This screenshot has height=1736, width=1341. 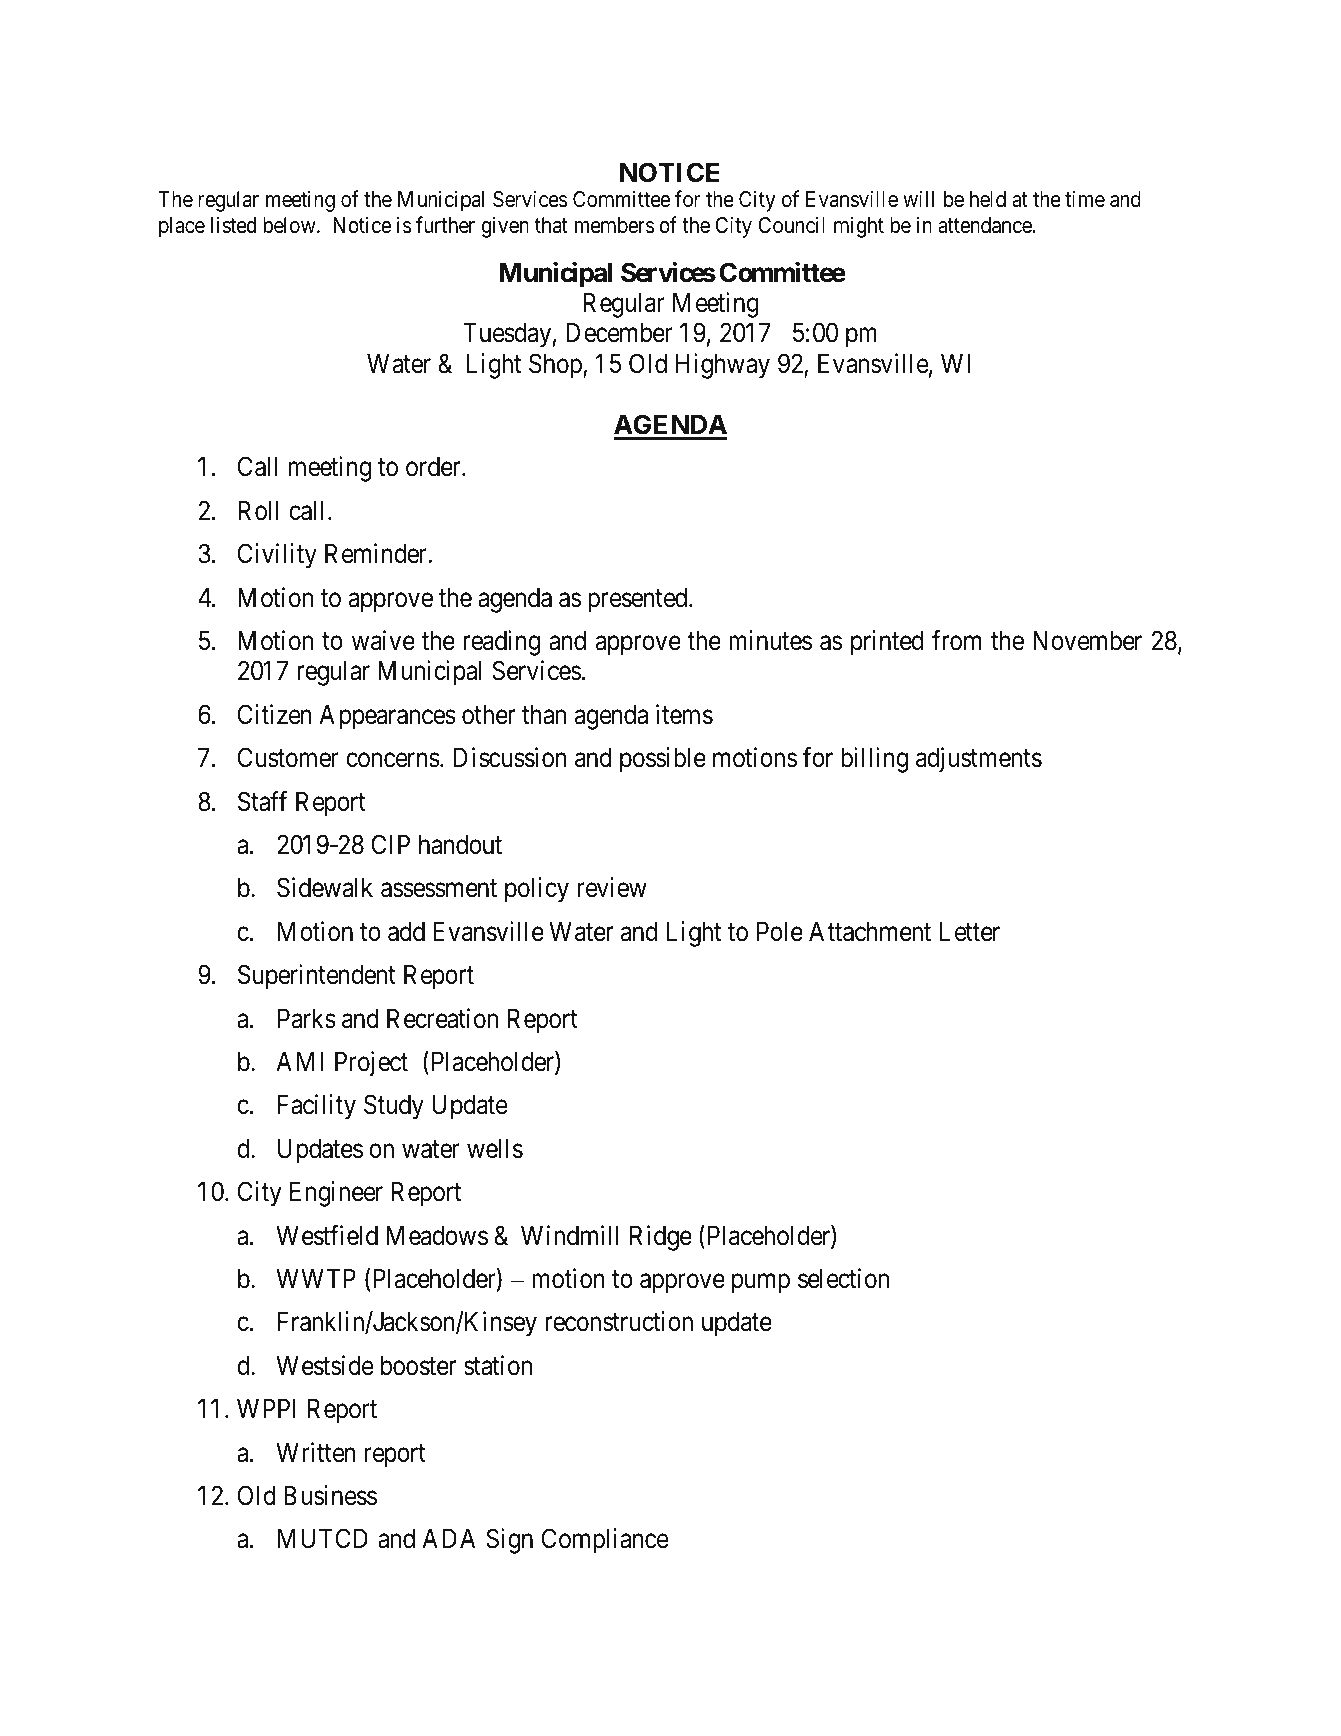 What do you see at coordinates (970, 932) in the screenshot?
I see `Letter` at bounding box center [970, 932].
